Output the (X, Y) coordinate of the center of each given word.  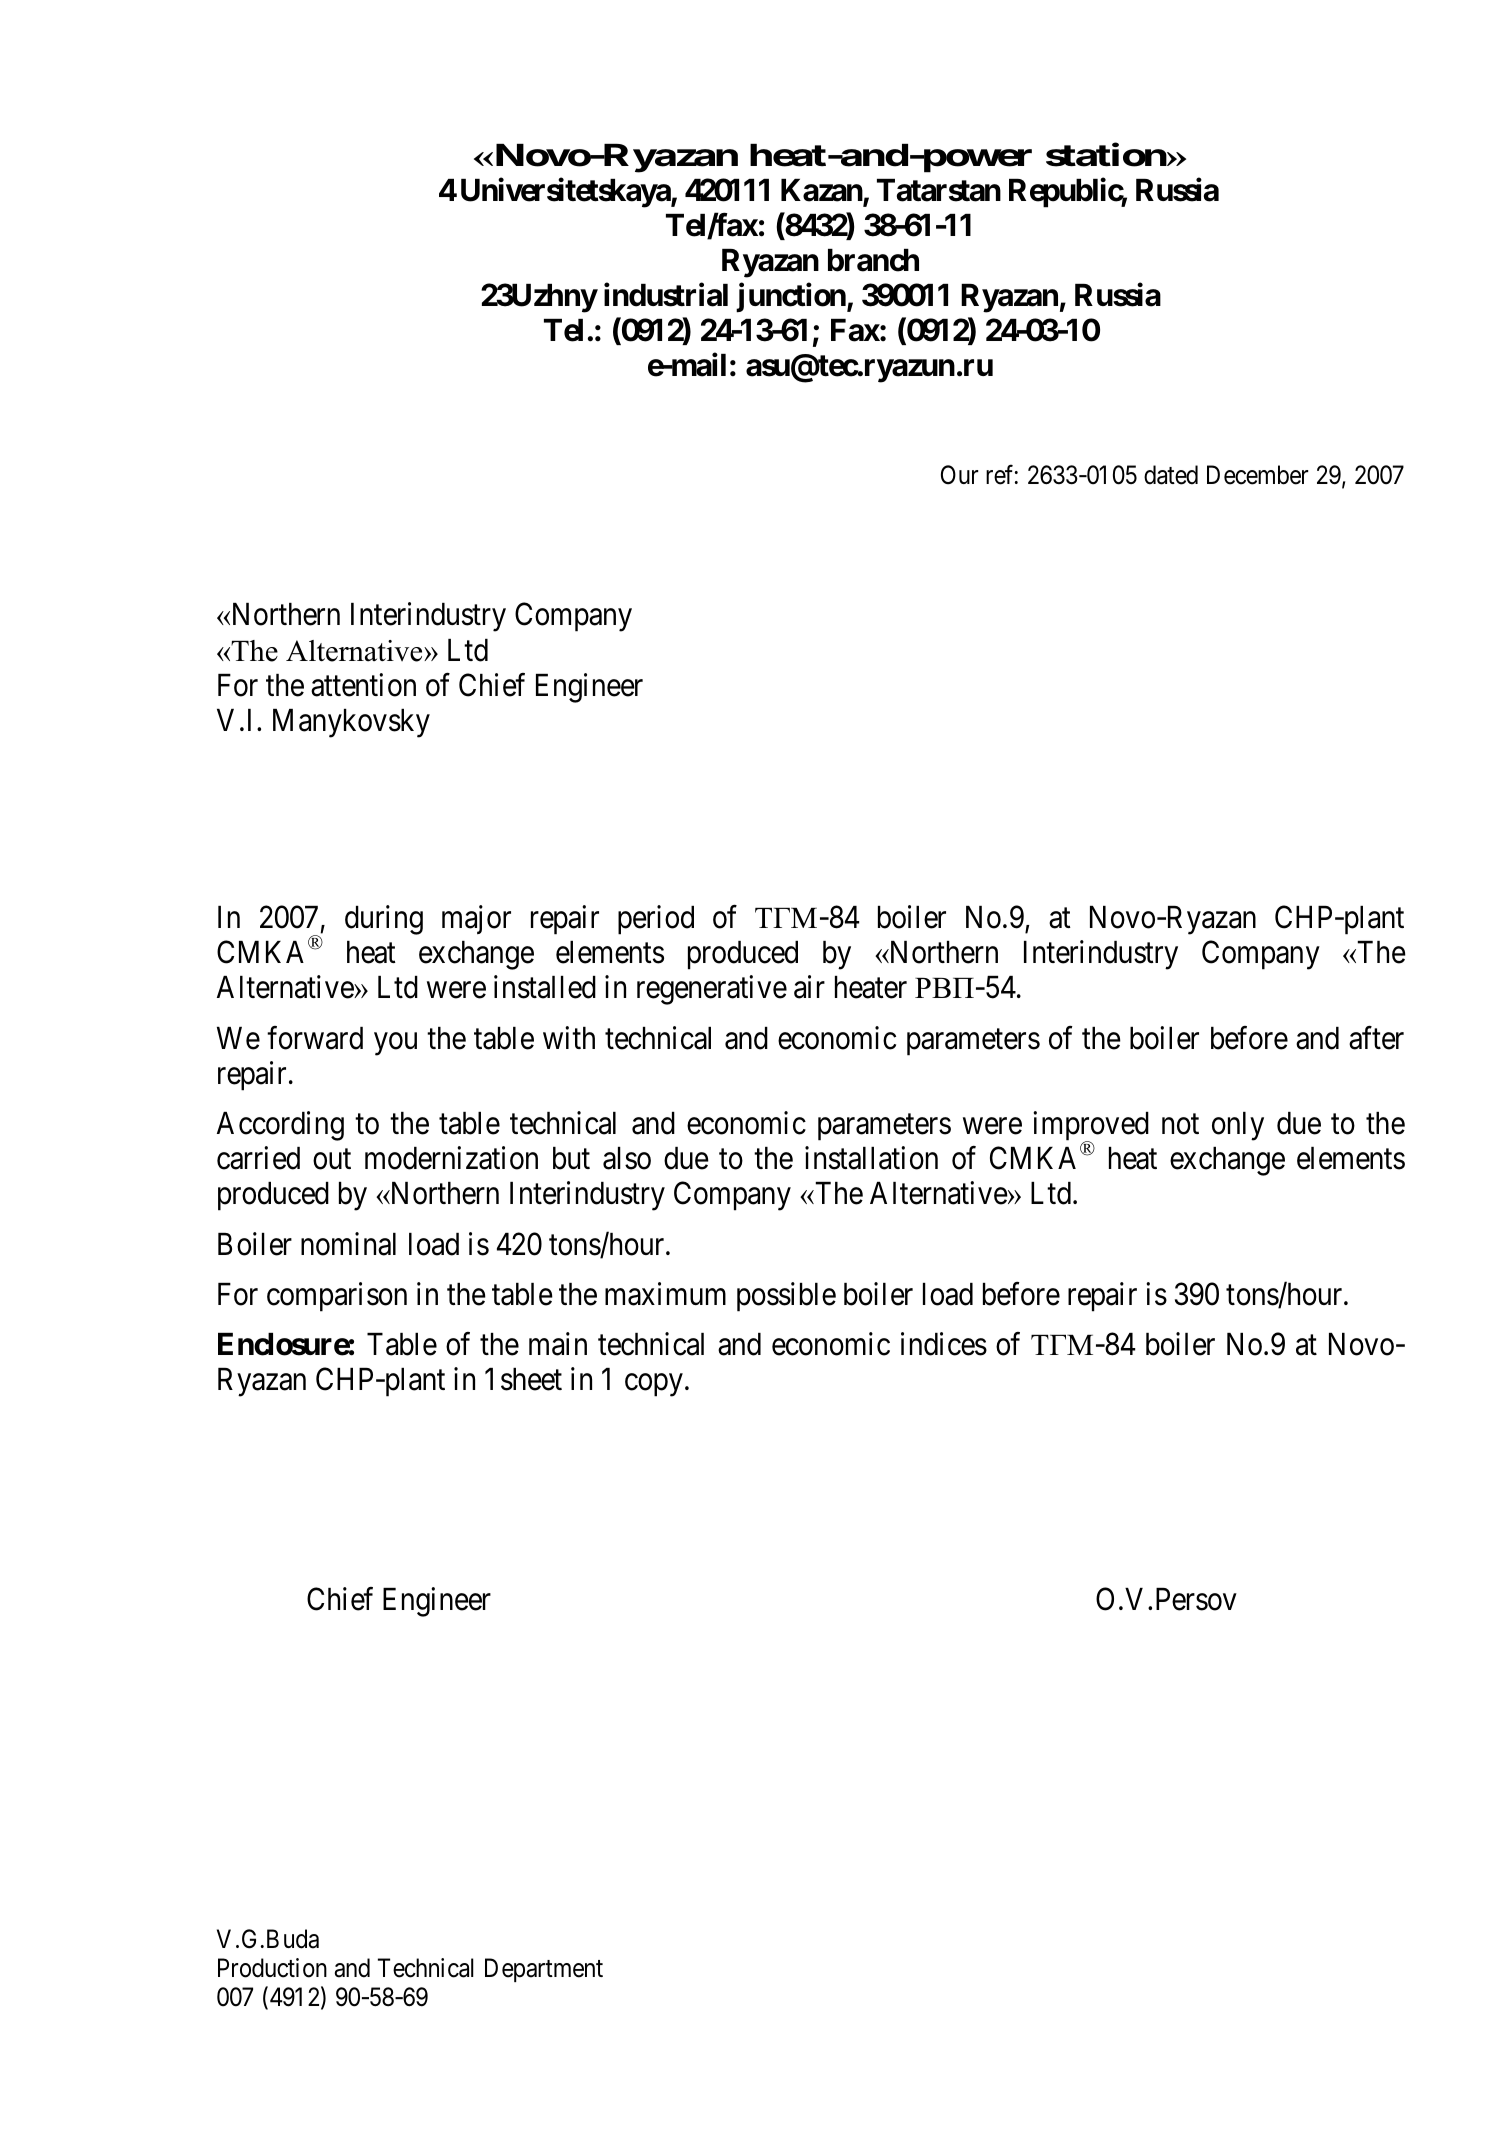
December (1257, 475)
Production (272, 1968)
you (395, 1044)
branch (873, 260)
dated (1171, 475)
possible (786, 1297)
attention (363, 685)
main (558, 1344)
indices (944, 1344)
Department (544, 1970)
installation (871, 1158)
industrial (666, 295)
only (1238, 1126)
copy (654, 1385)
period (656, 920)
